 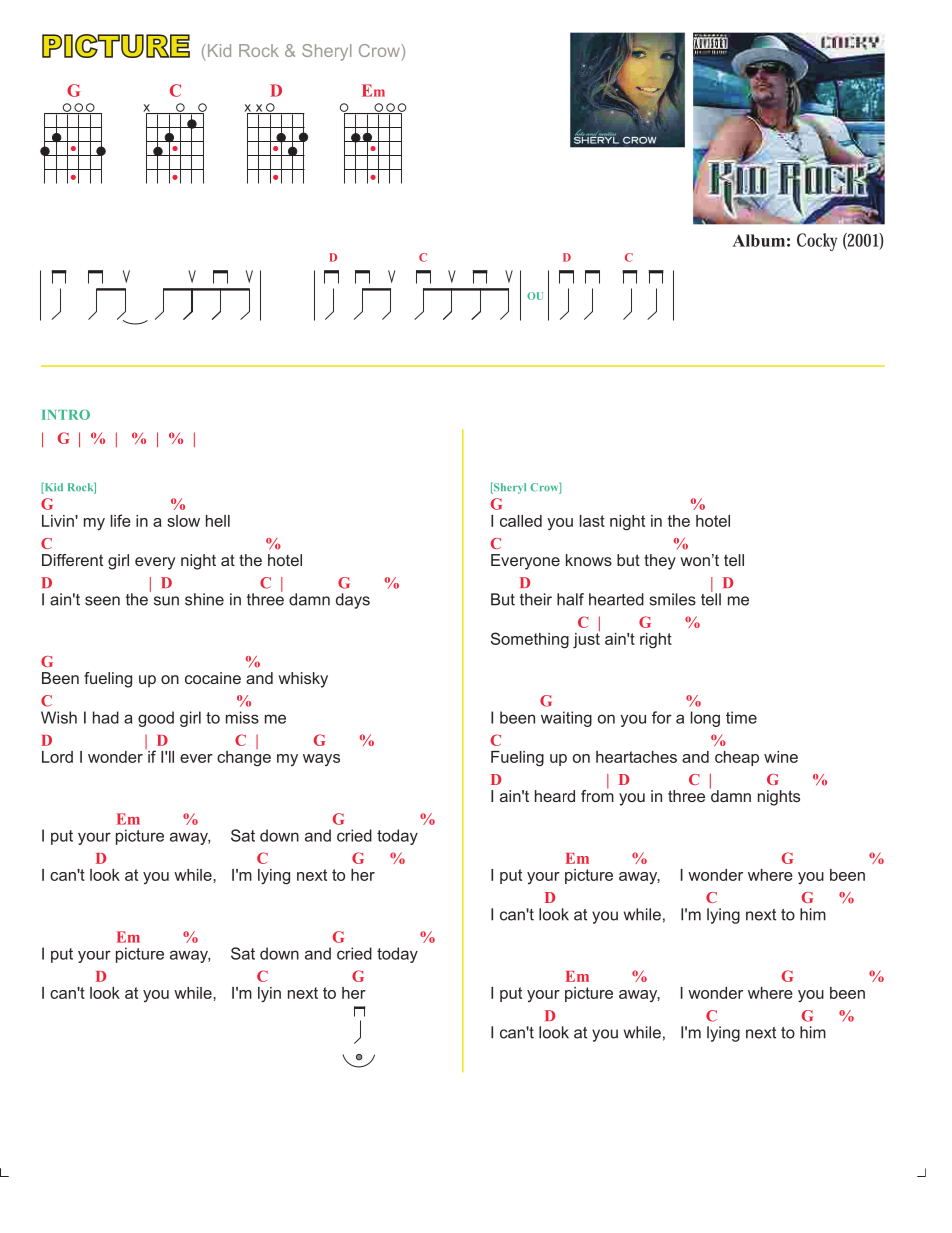 What do you see at coordinates (589, 560) in the screenshot?
I see `knows` at bounding box center [589, 560].
